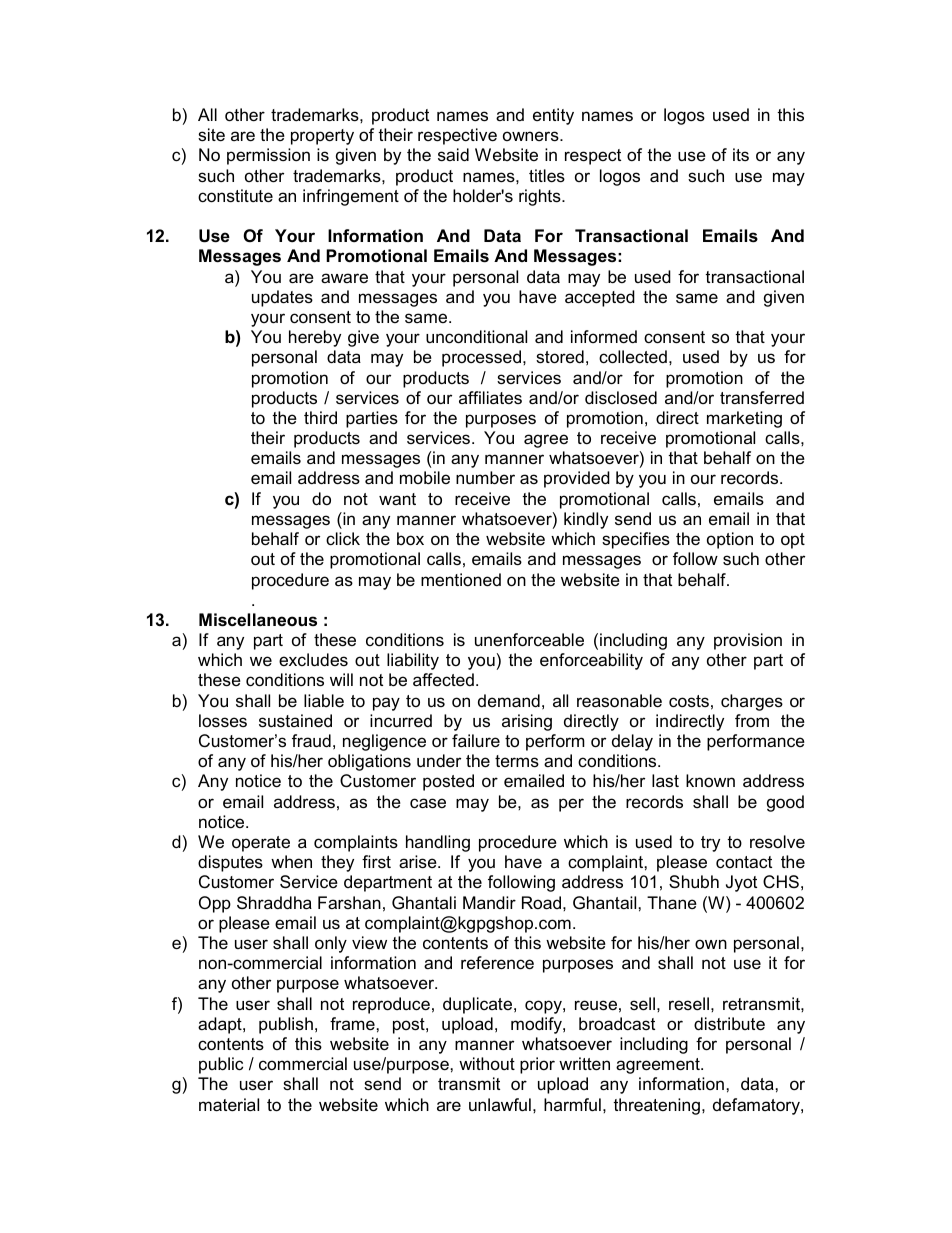  I want to click on owners, so click(532, 136).
